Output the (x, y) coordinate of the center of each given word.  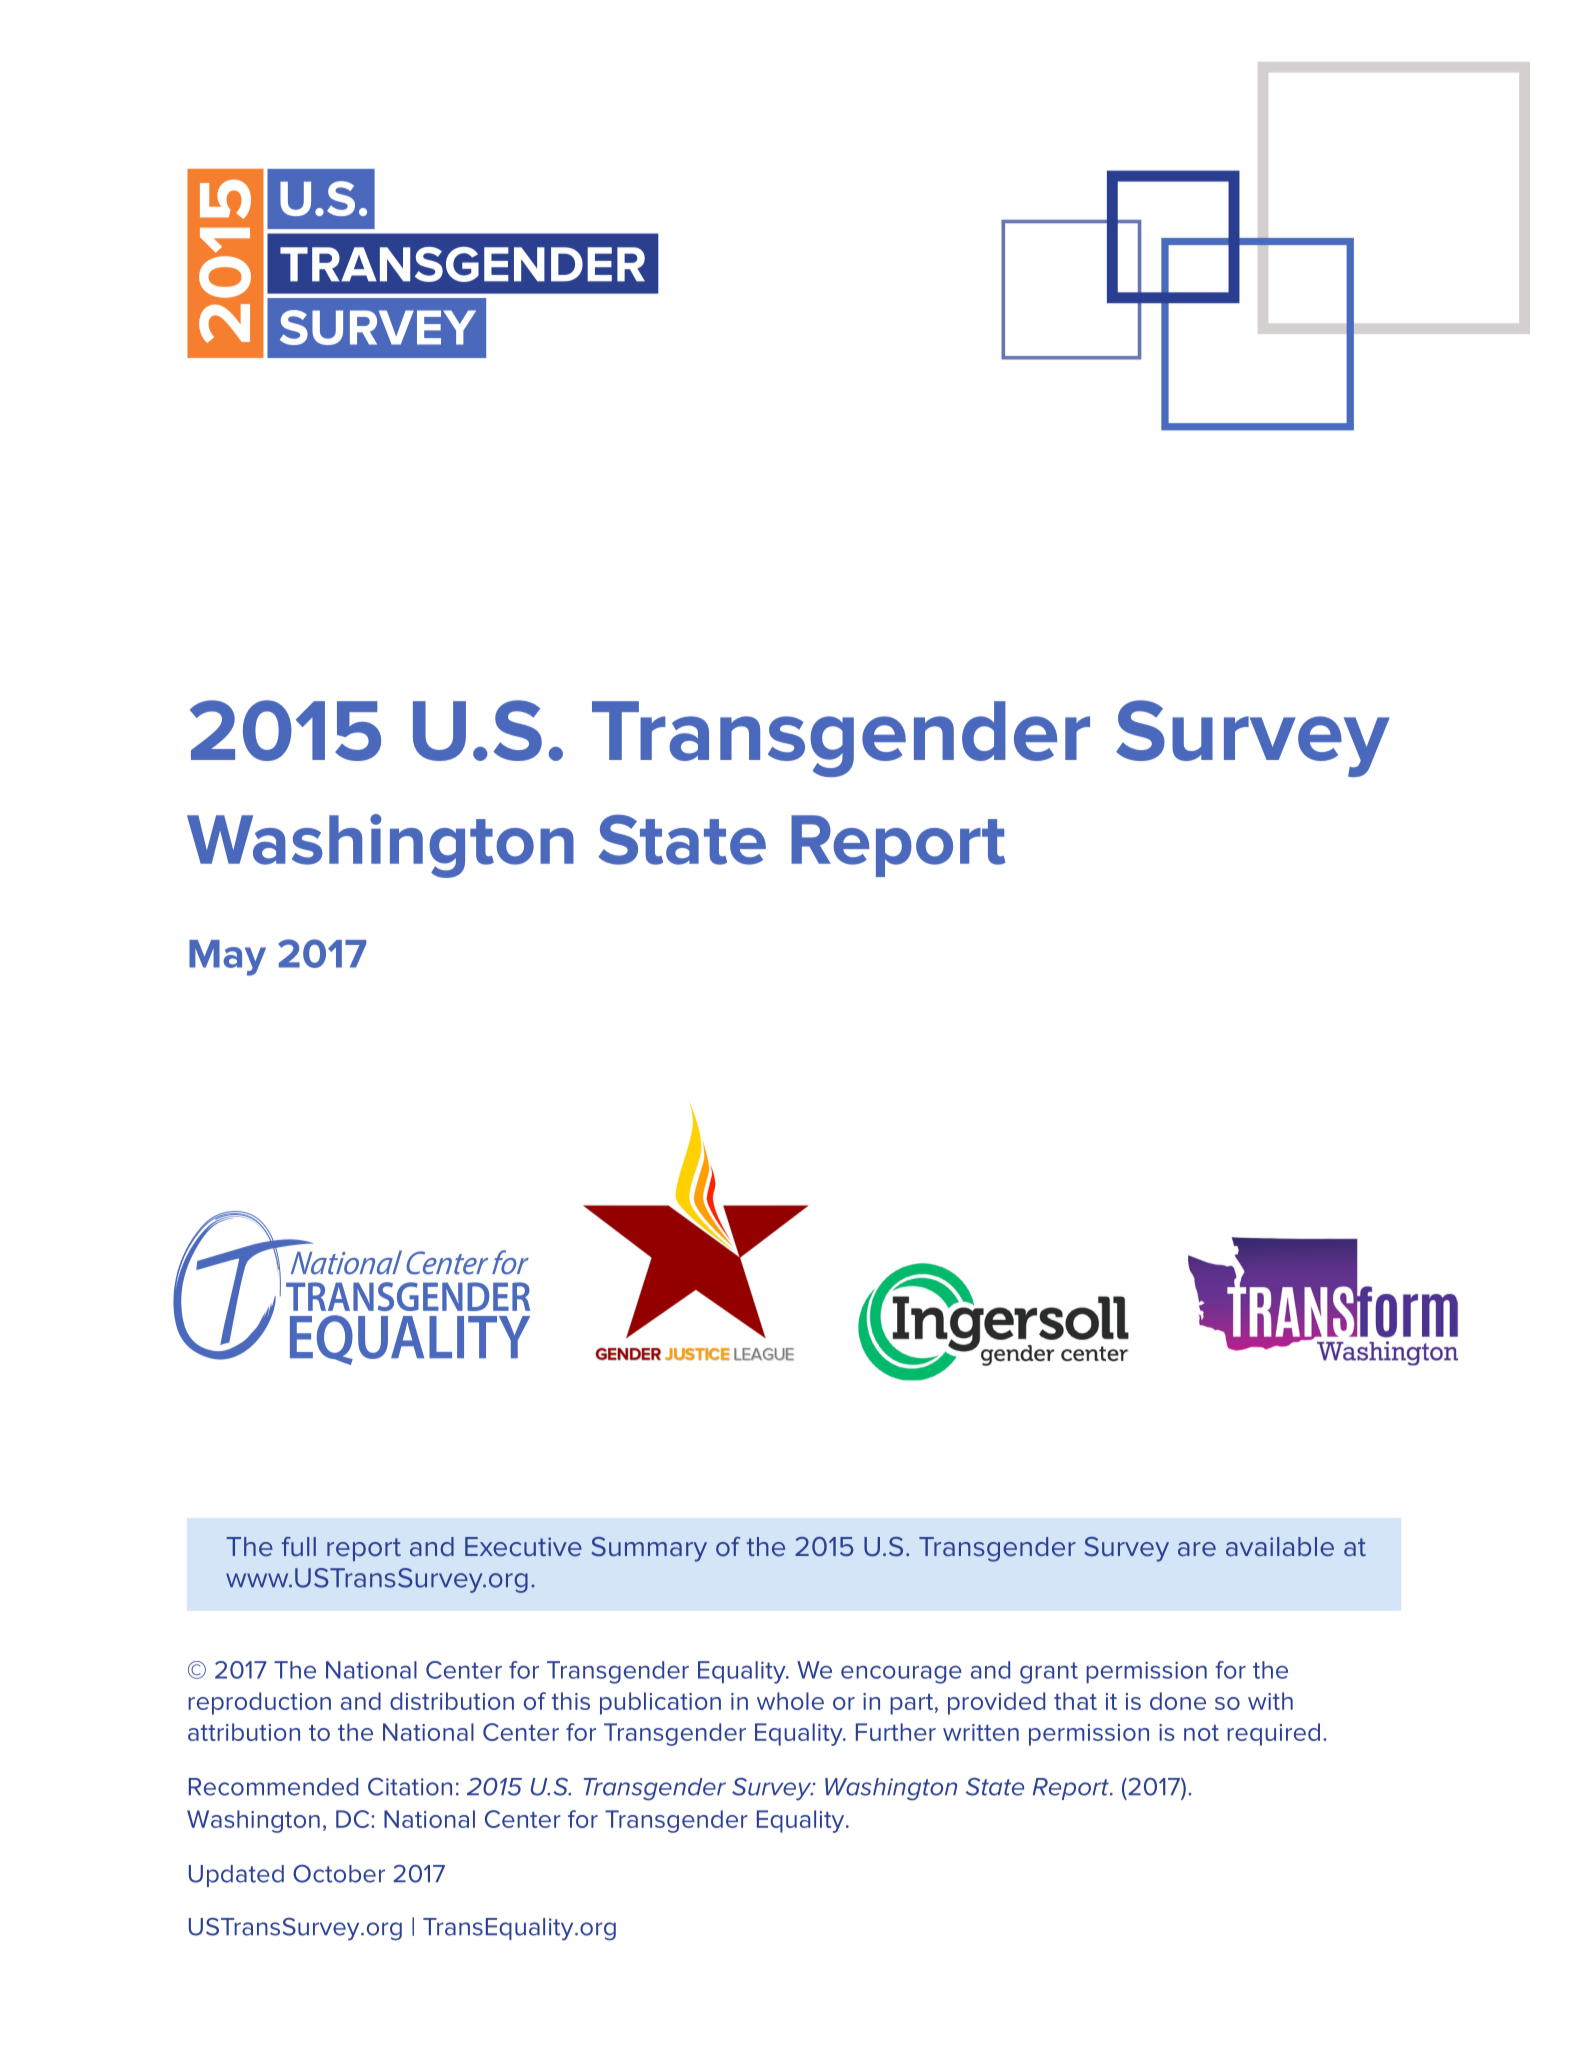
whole (790, 1701)
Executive (523, 1546)
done (1178, 1701)
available (1280, 1546)
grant (1049, 1673)
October (339, 1873)
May (227, 958)
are (1197, 1549)
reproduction (259, 1703)
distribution (452, 1701)
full (299, 1546)
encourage (901, 1674)
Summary (649, 1549)
